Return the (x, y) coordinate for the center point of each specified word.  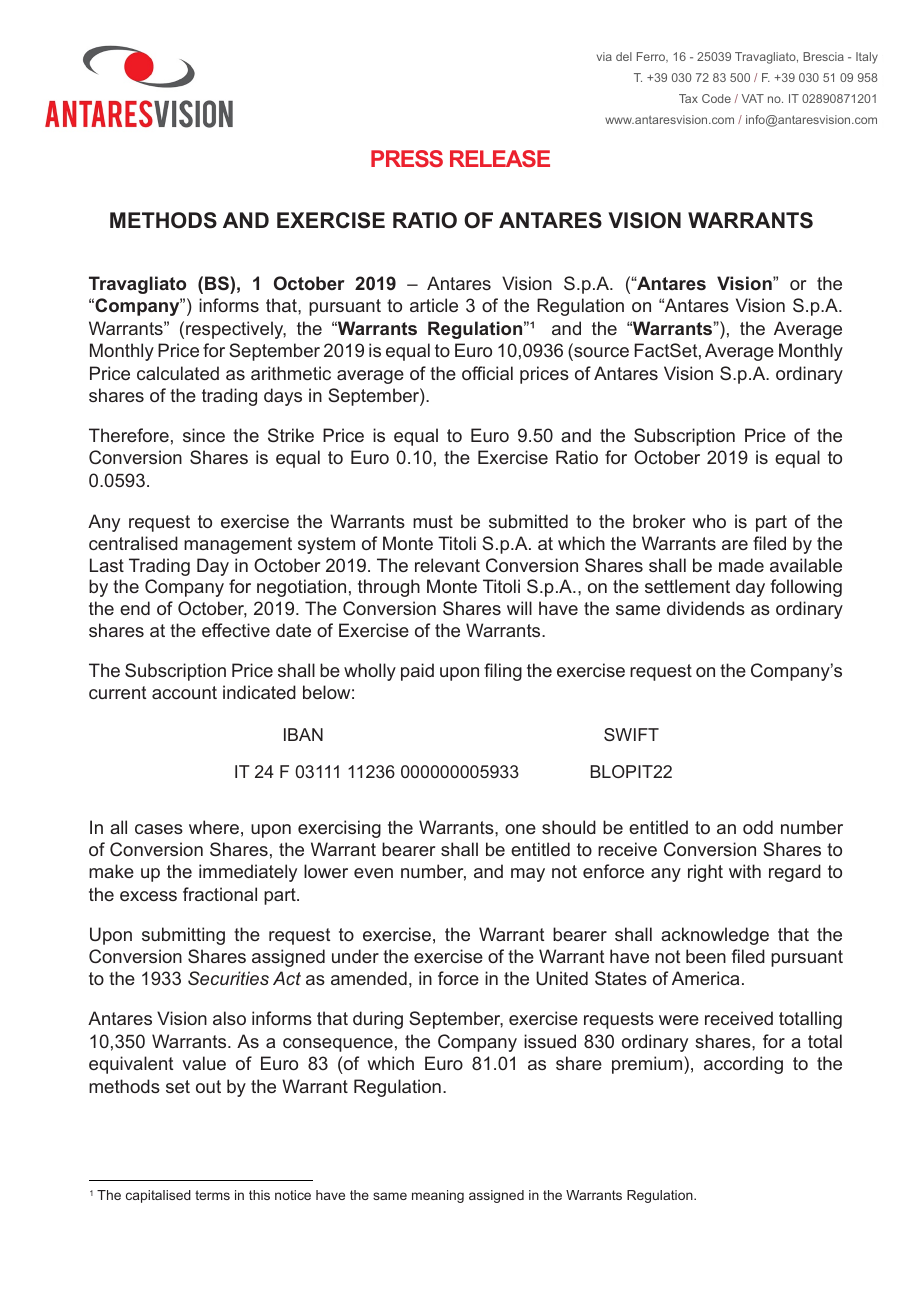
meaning (438, 1196)
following (806, 588)
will (519, 608)
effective (236, 630)
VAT (753, 98)
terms (212, 1195)
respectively (236, 330)
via (604, 56)
